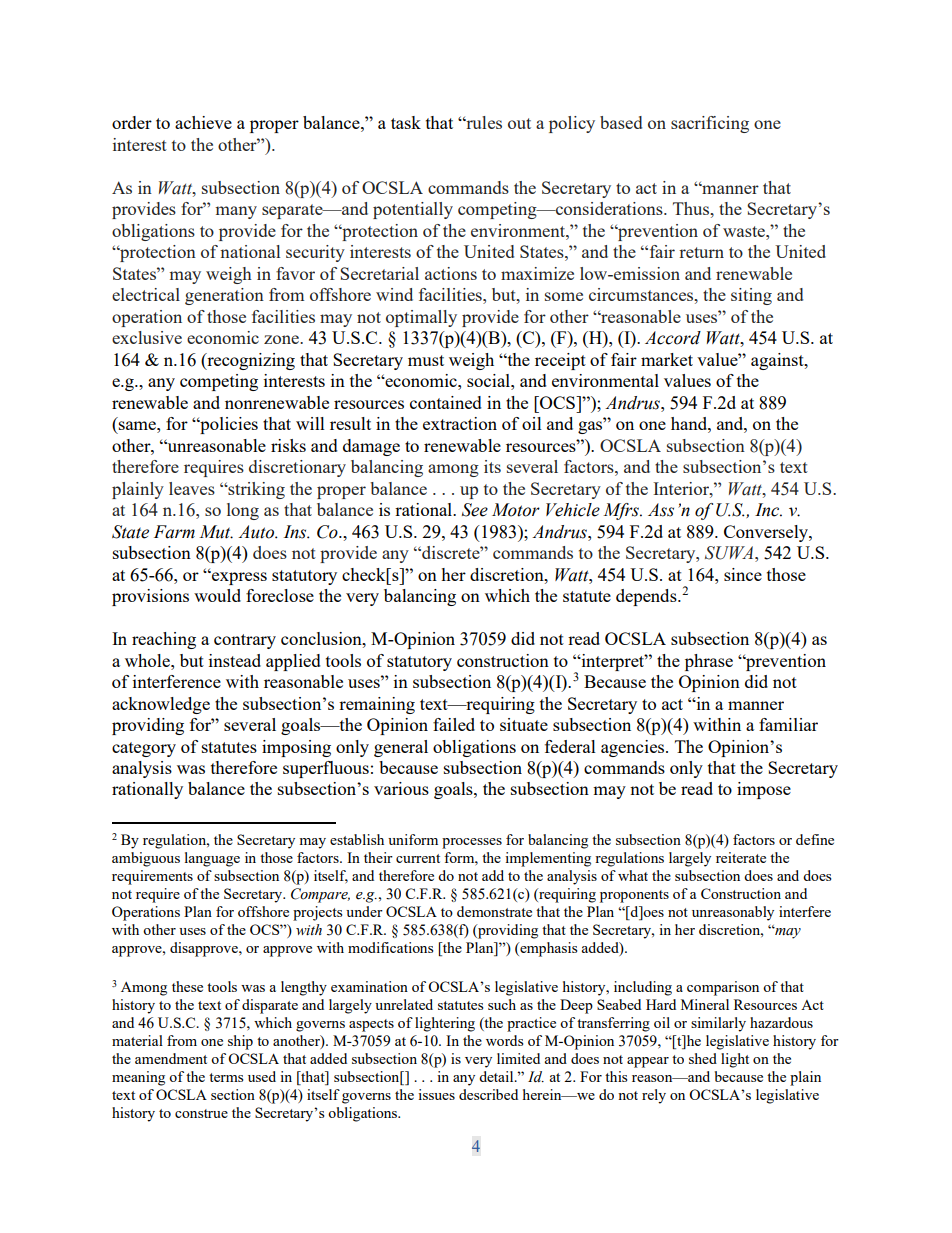 This screenshot has width=952, height=1233. Describe the element at coordinates (282, 339) in the screenshot. I see `zone` at that location.
